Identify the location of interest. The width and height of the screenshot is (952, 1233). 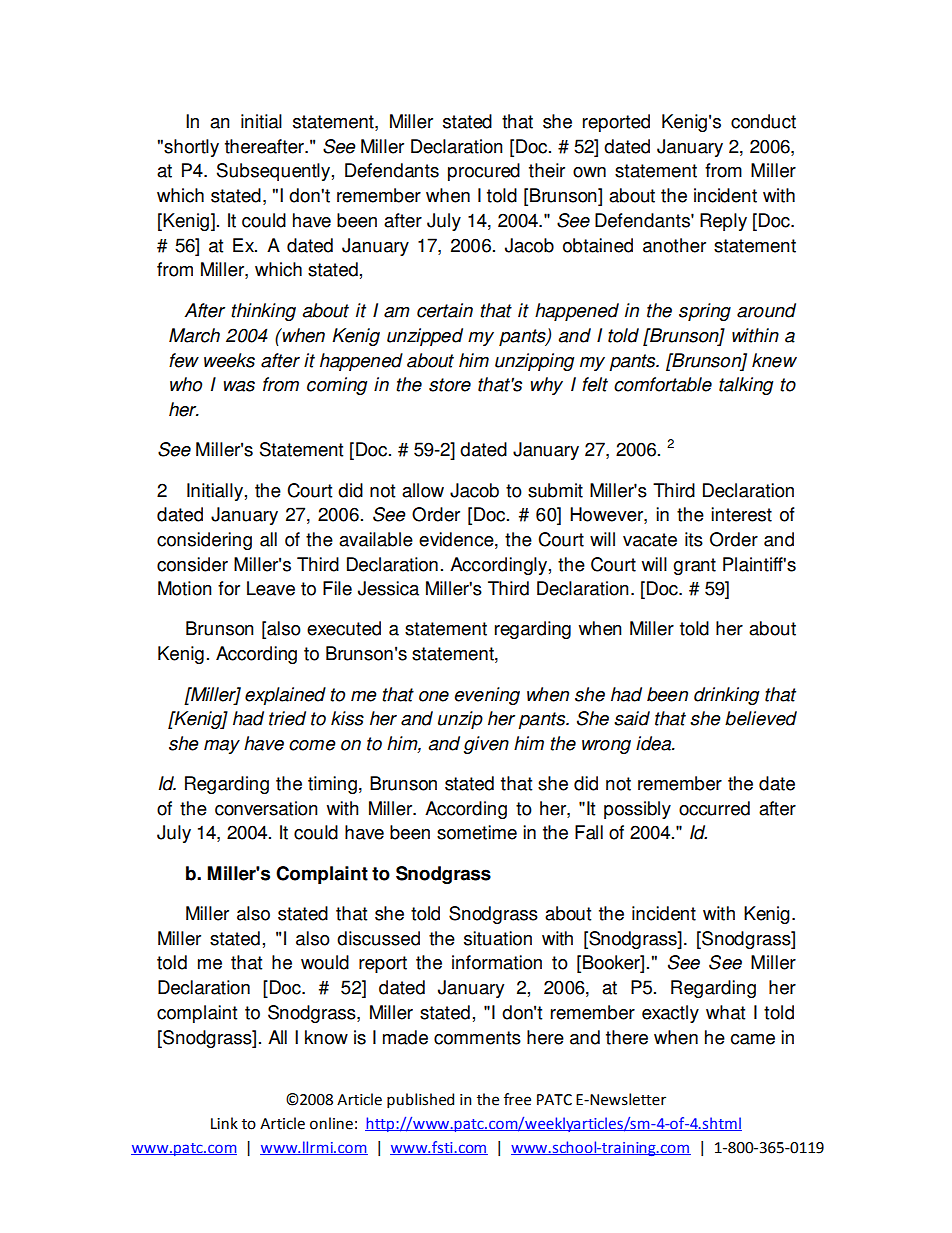
(741, 514).
